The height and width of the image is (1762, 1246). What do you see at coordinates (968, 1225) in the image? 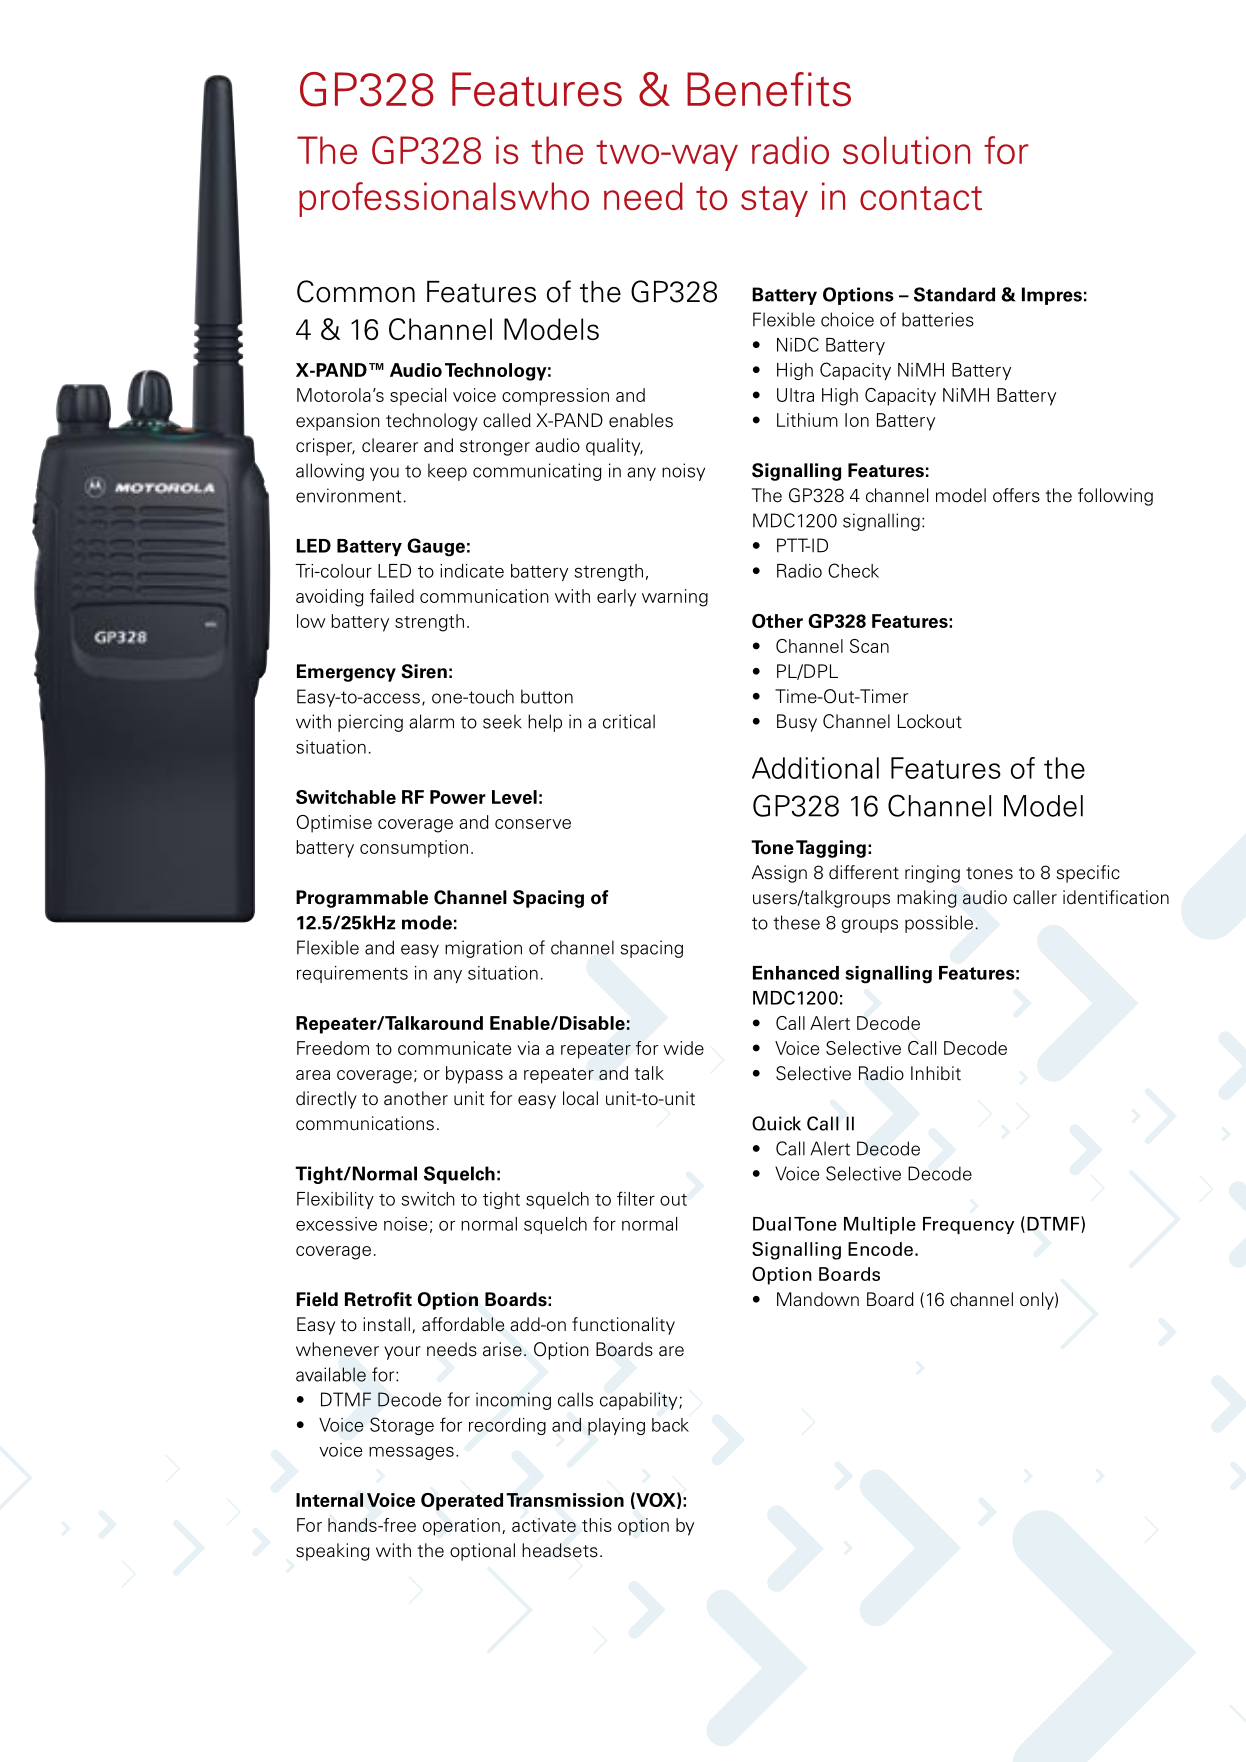
I see `Frequency` at bounding box center [968, 1225].
